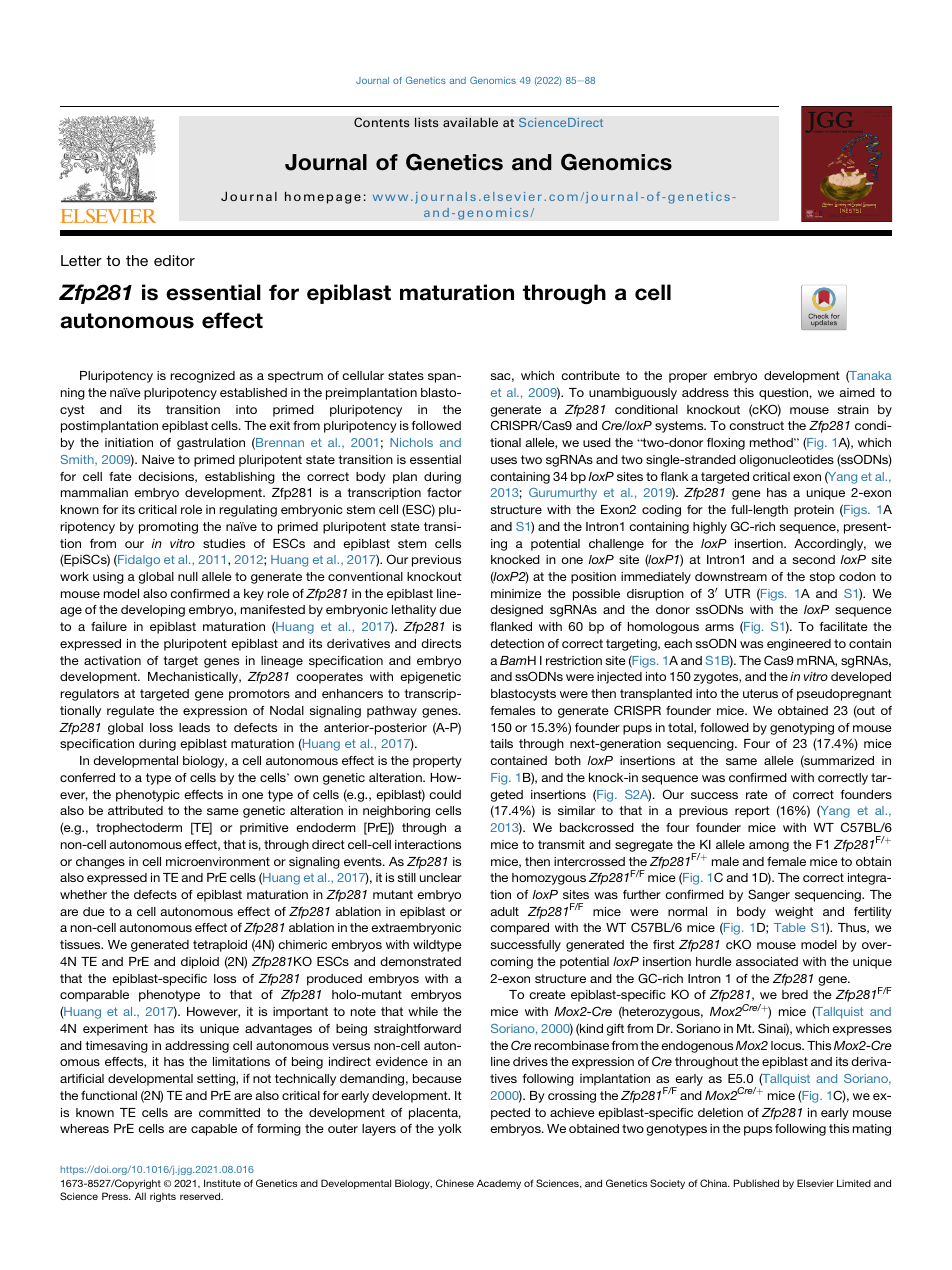 The height and width of the document is (1270, 952). Describe the element at coordinates (516, 611) in the document. I see `designed` at that location.
